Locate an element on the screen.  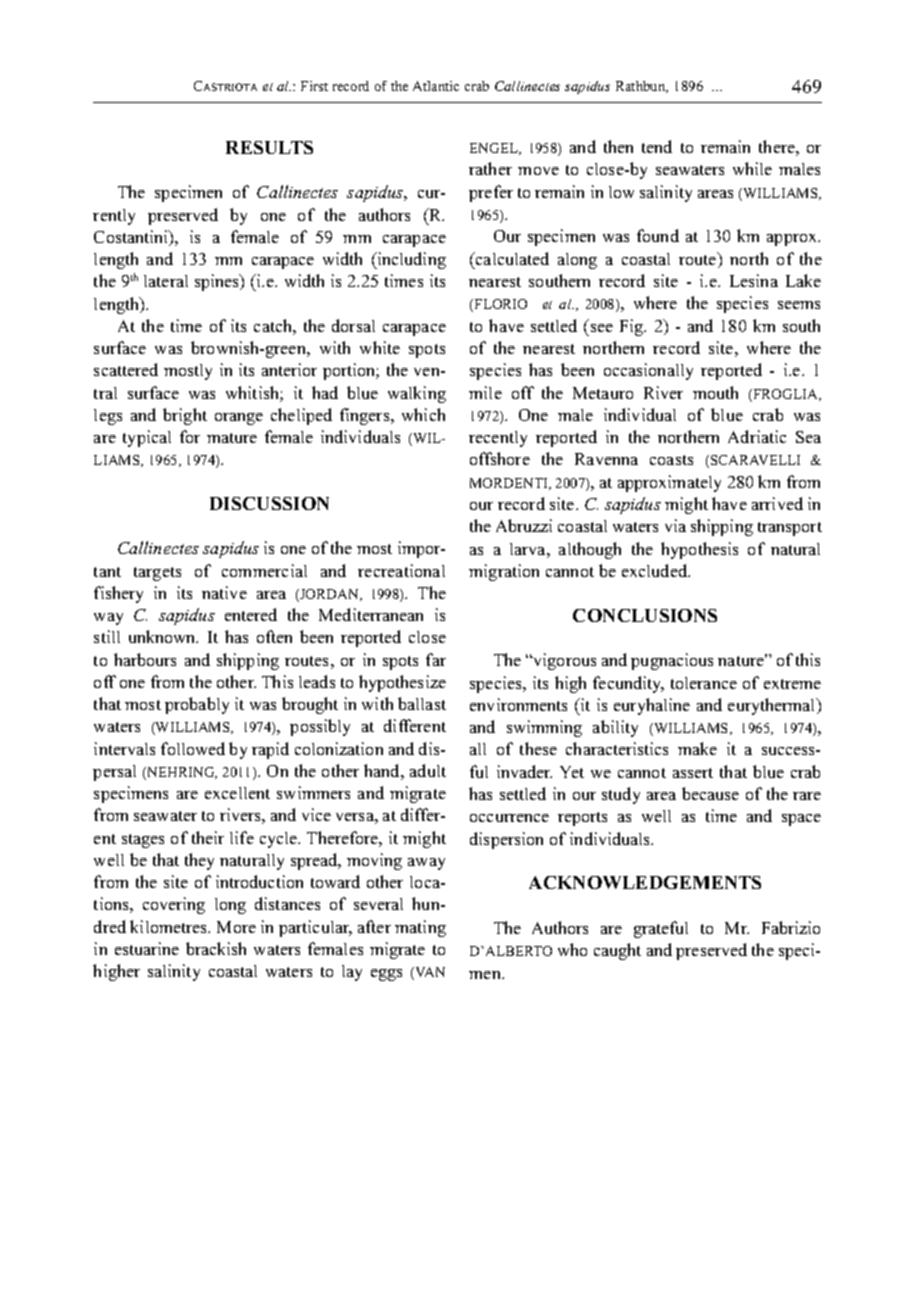
RESULTS is located at coordinates (269, 147).
